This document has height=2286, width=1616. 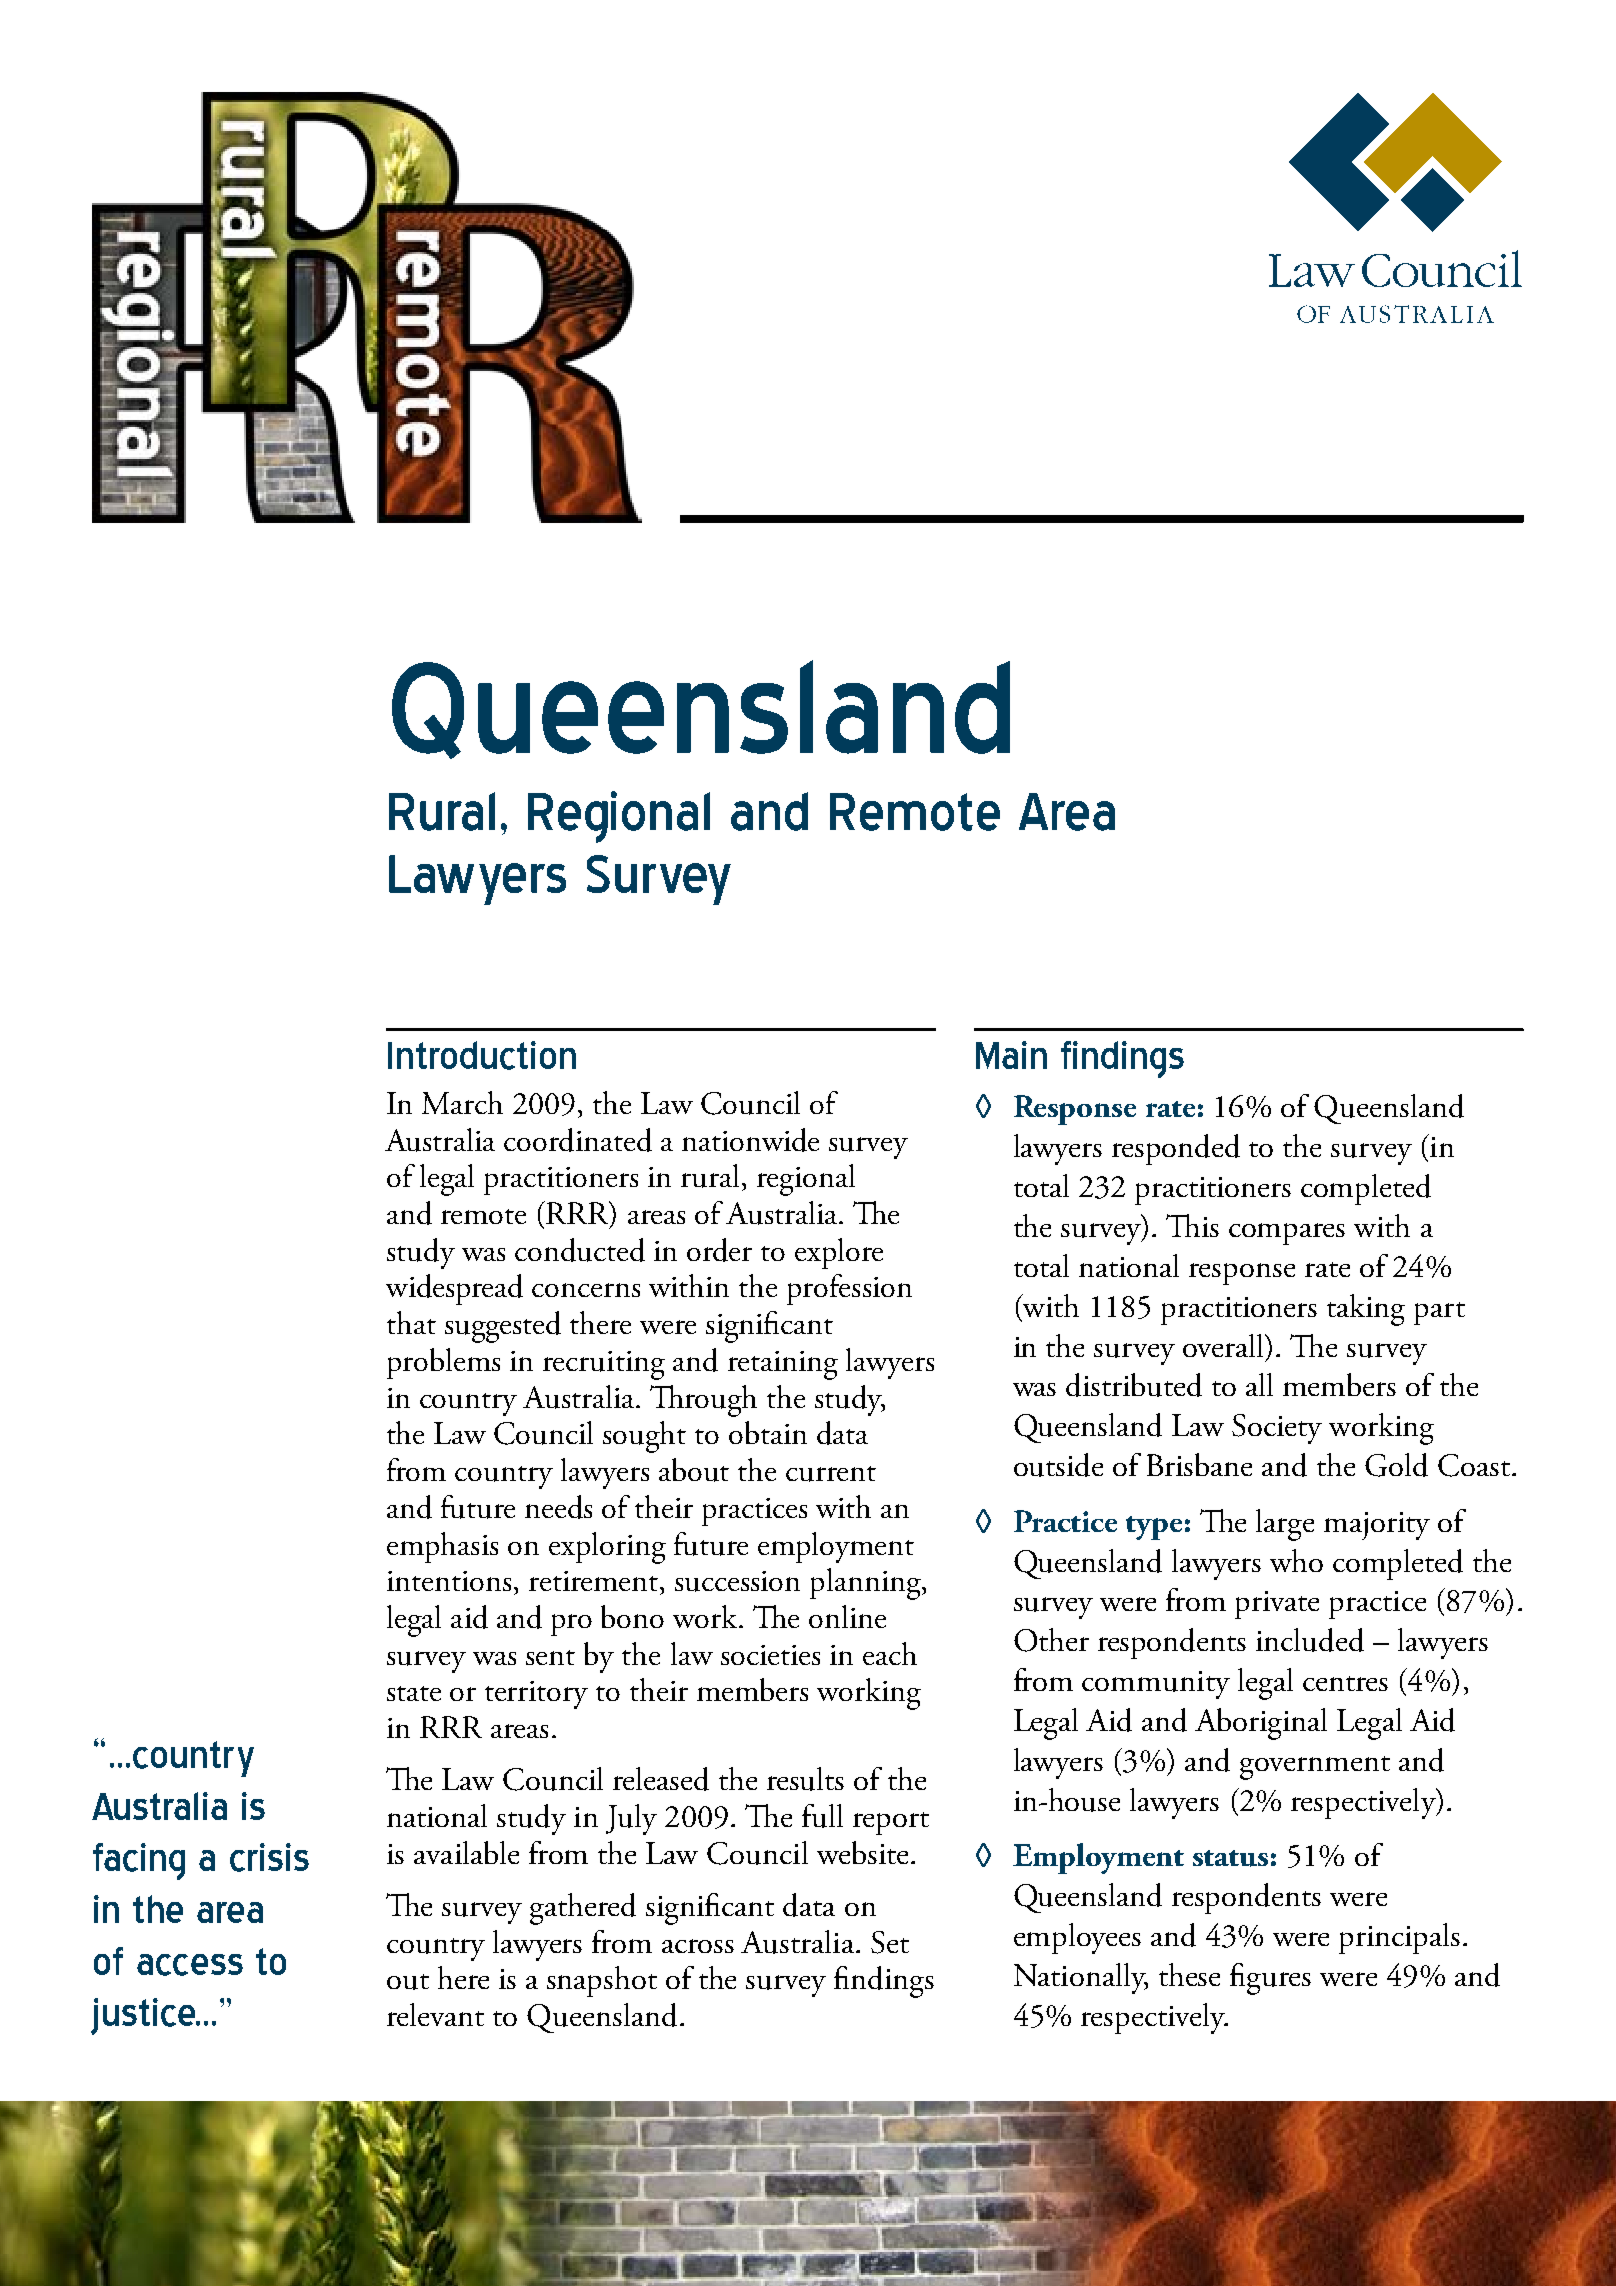 I want to click on access, so click(x=190, y=1965).
